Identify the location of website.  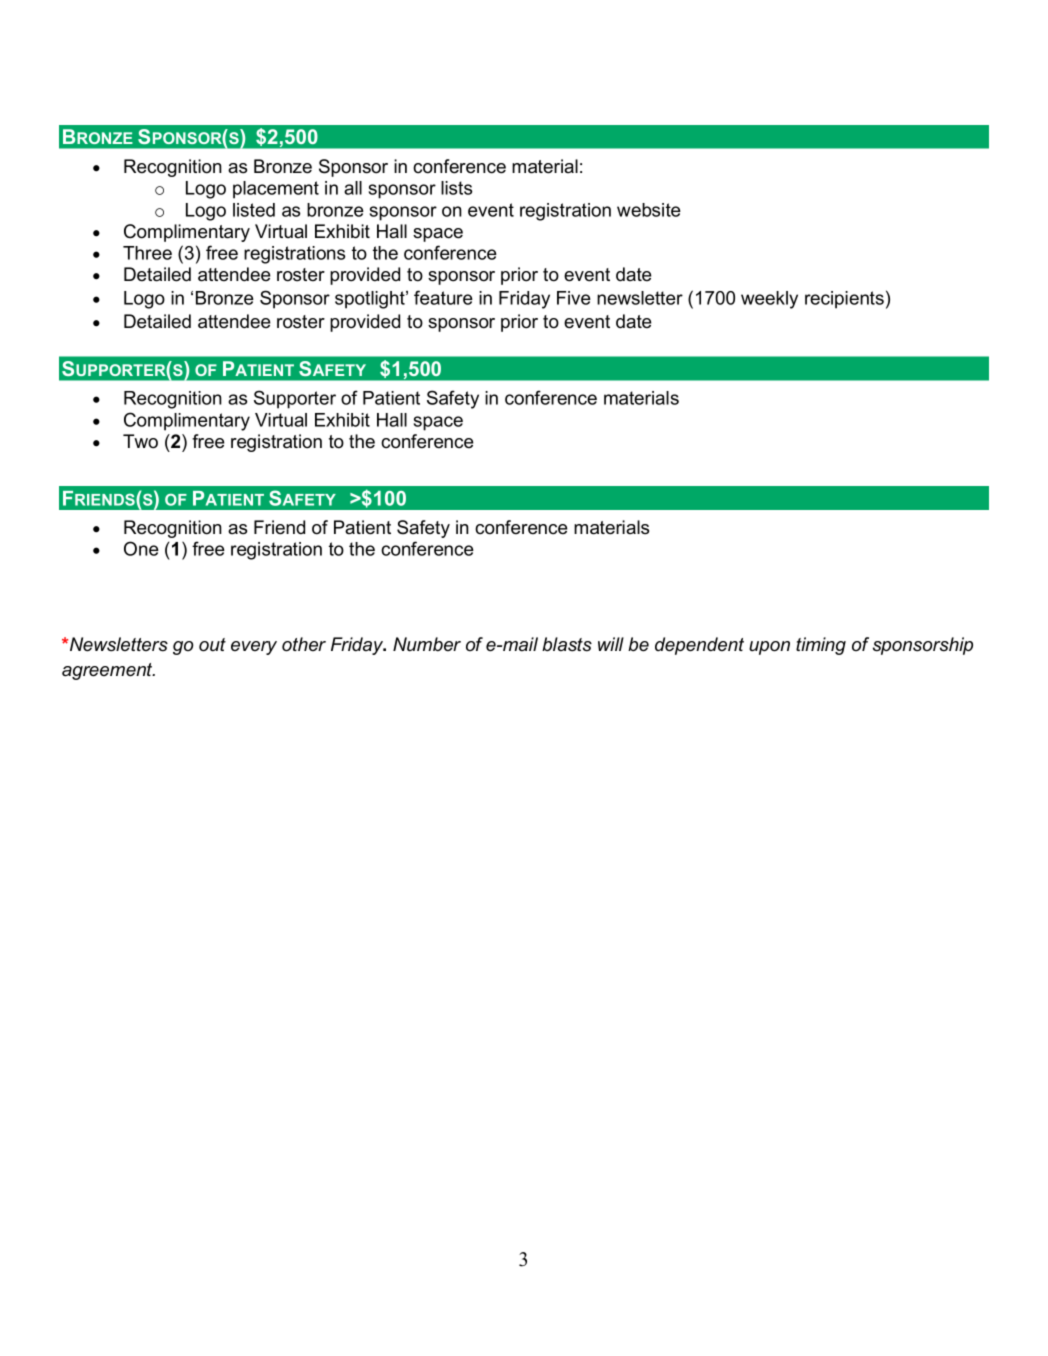
(649, 210).
